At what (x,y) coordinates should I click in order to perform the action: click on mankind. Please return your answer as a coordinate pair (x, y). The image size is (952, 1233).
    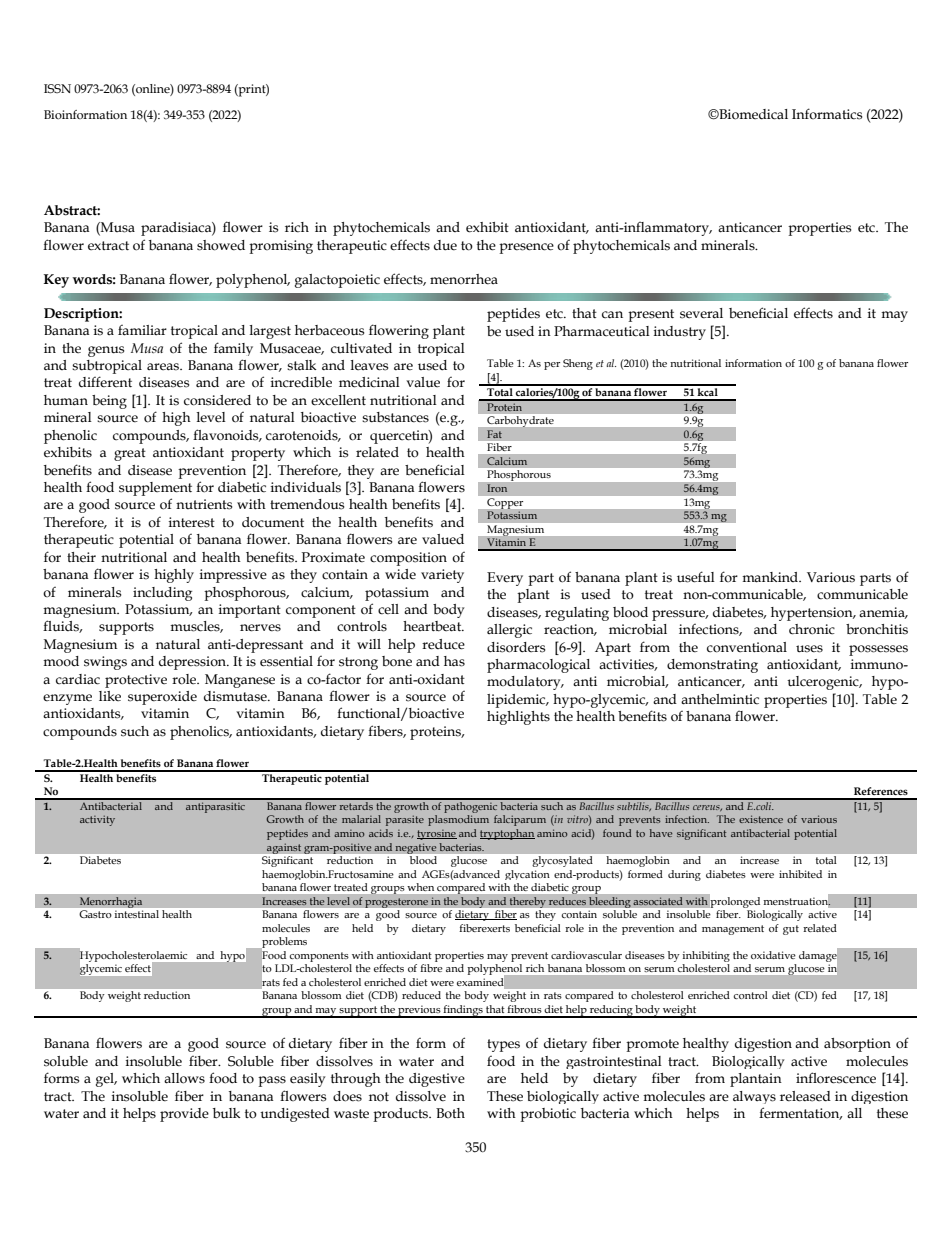
    Looking at the image, I should click on (771, 577).
